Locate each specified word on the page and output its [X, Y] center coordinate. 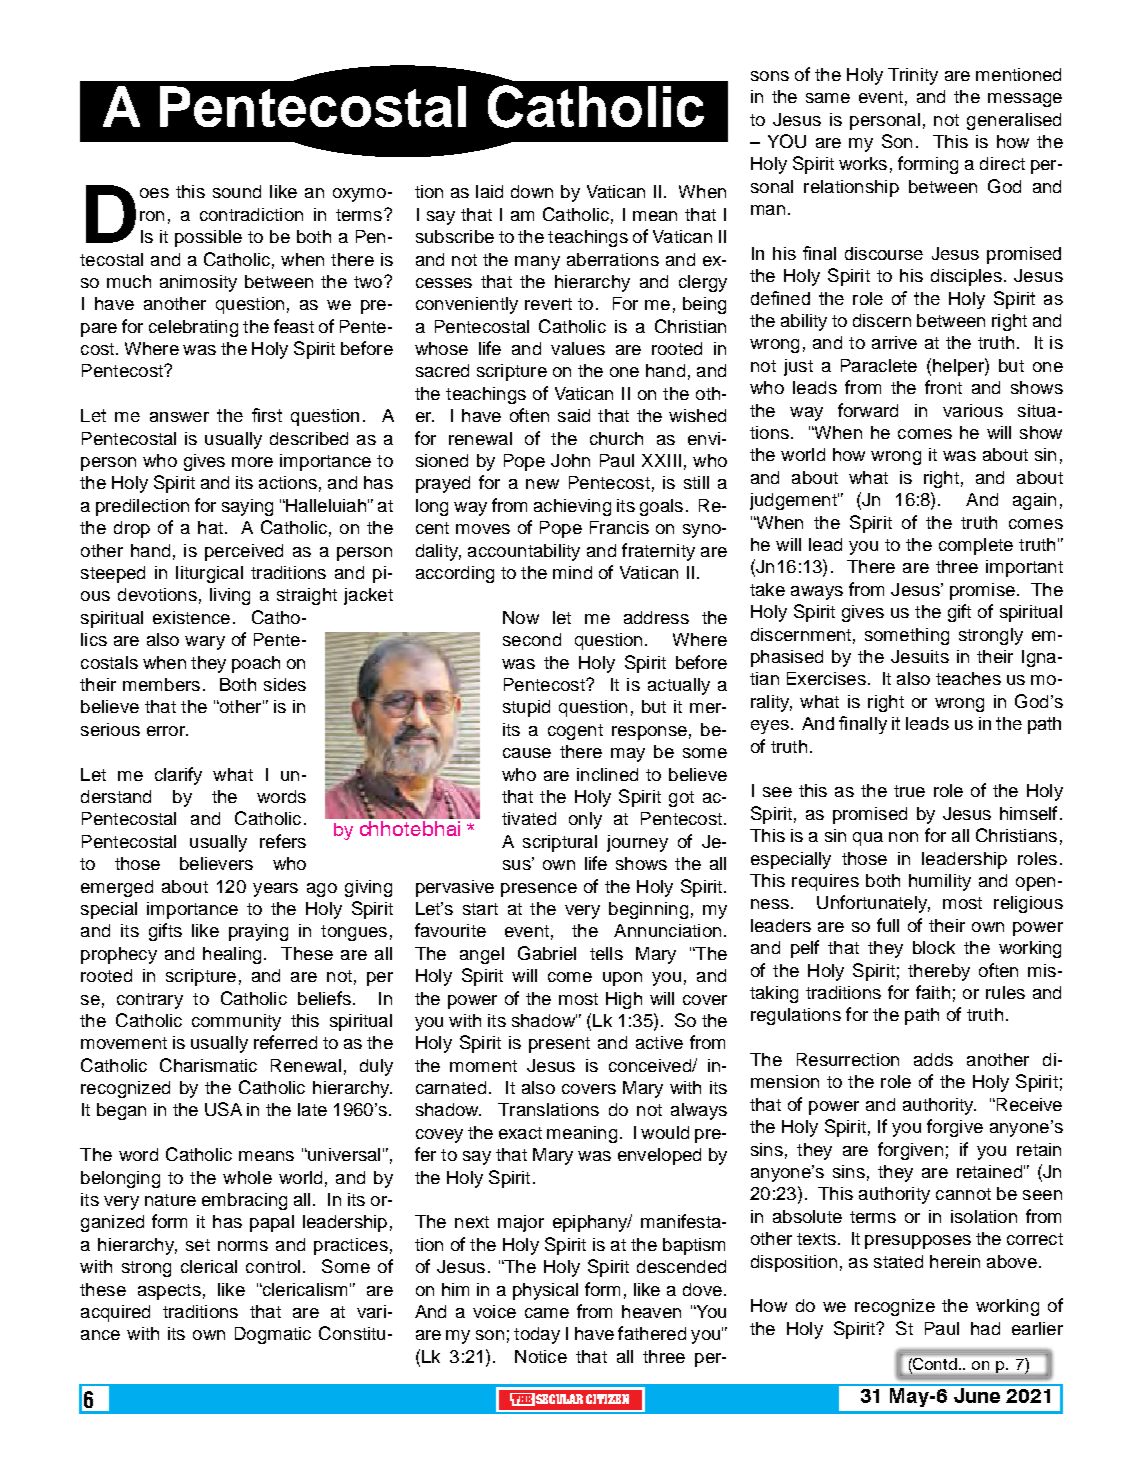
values [578, 348]
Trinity [913, 76]
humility [940, 882]
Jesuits [920, 656]
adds [933, 1059]
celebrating [193, 328]
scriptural [560, 843]
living [230, 596]
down [532, 191]
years [275, 890]
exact [520, 1133]
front [943, 387]
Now [521, 617]
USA [223, 1109]
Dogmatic [273, 1335]
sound [237, 191]
